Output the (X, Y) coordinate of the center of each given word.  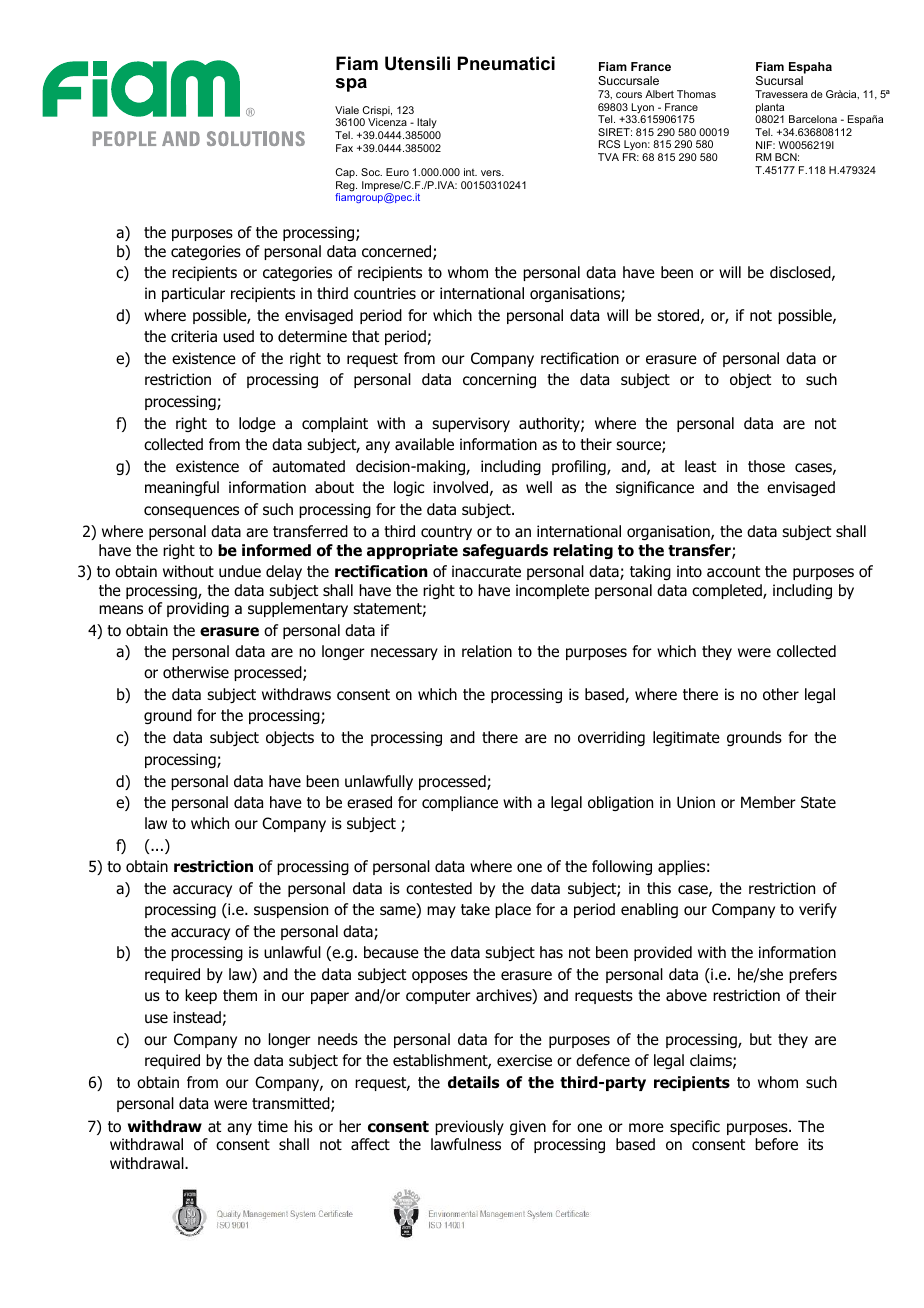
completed (728, 591)
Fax (344, 148)
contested (439, 888)
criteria (194, 336)
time (273, 1126)
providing (198, 609)
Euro (397, 172)
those (766, 466)
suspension (291, 910)
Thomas (696, 94)
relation (487, 651)
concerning (499, 380)
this (659, 888)
